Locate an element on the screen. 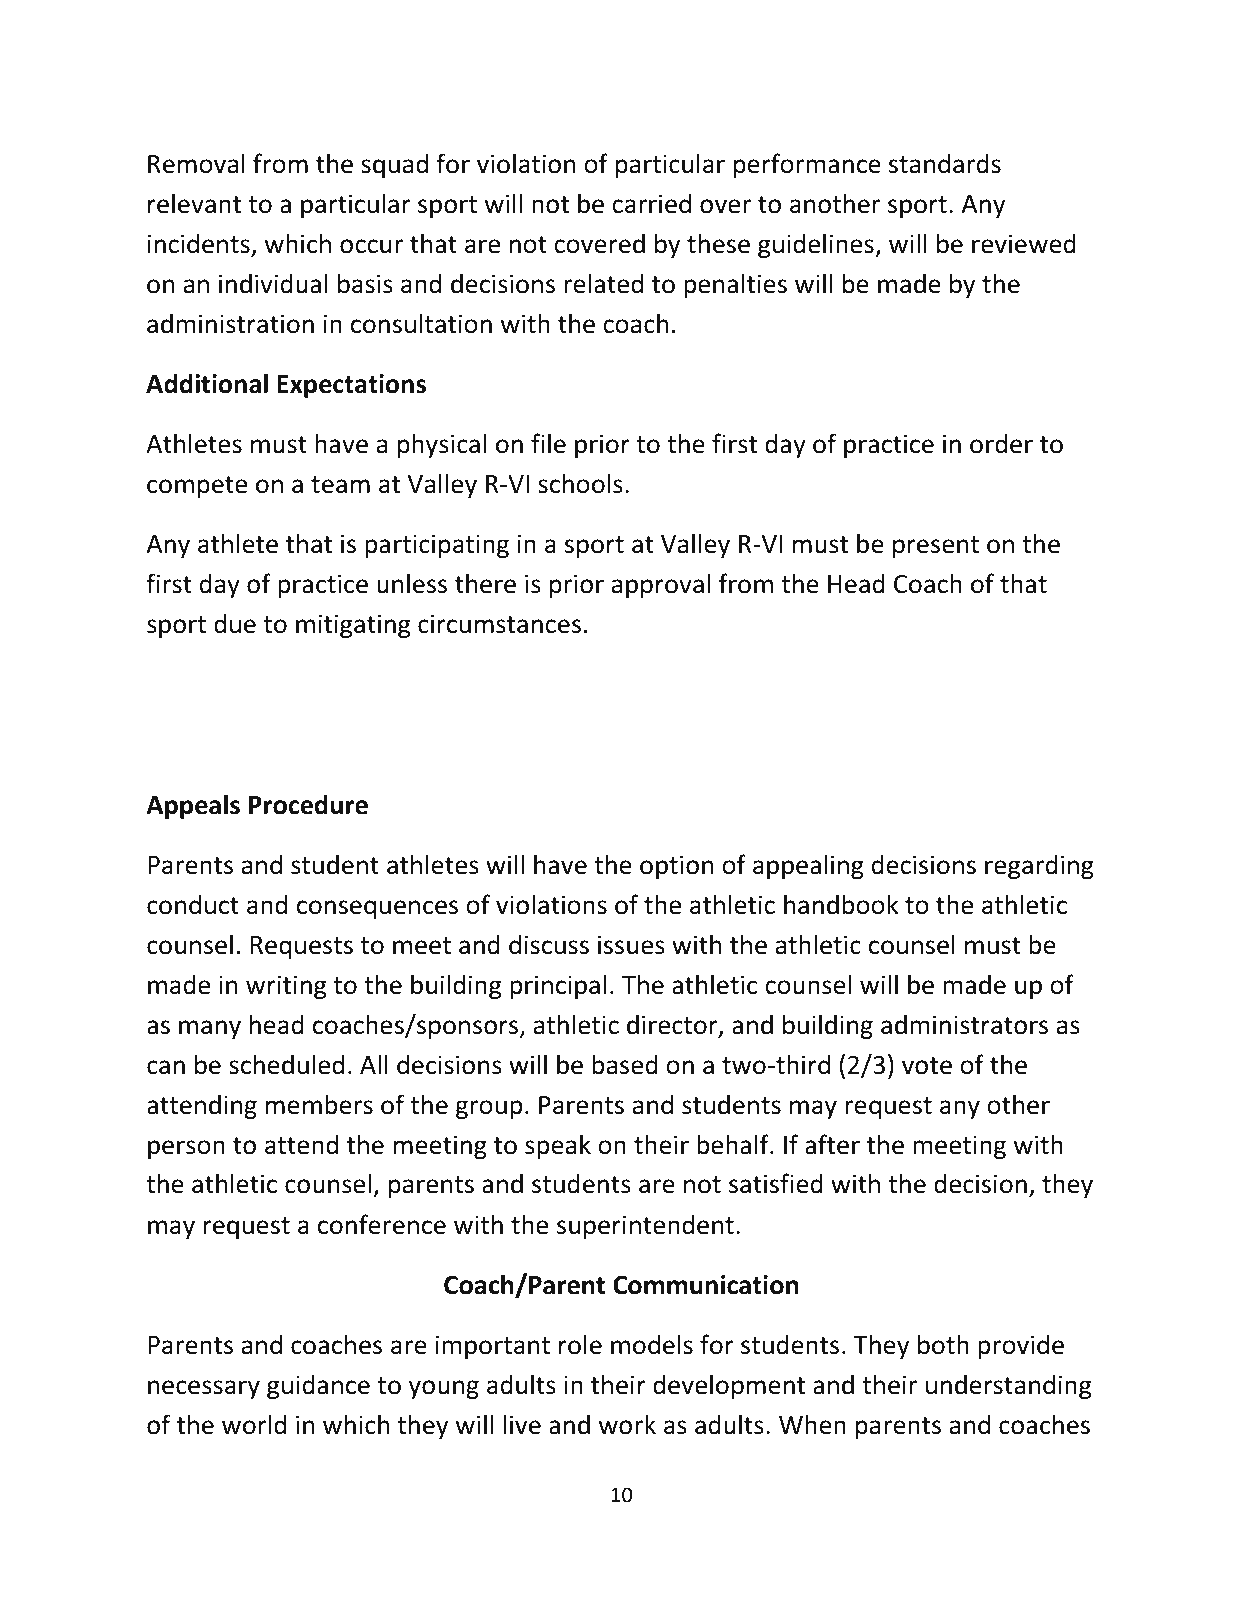 The image size is (1243, 1609). carried is located at coordinates (651, 203).
